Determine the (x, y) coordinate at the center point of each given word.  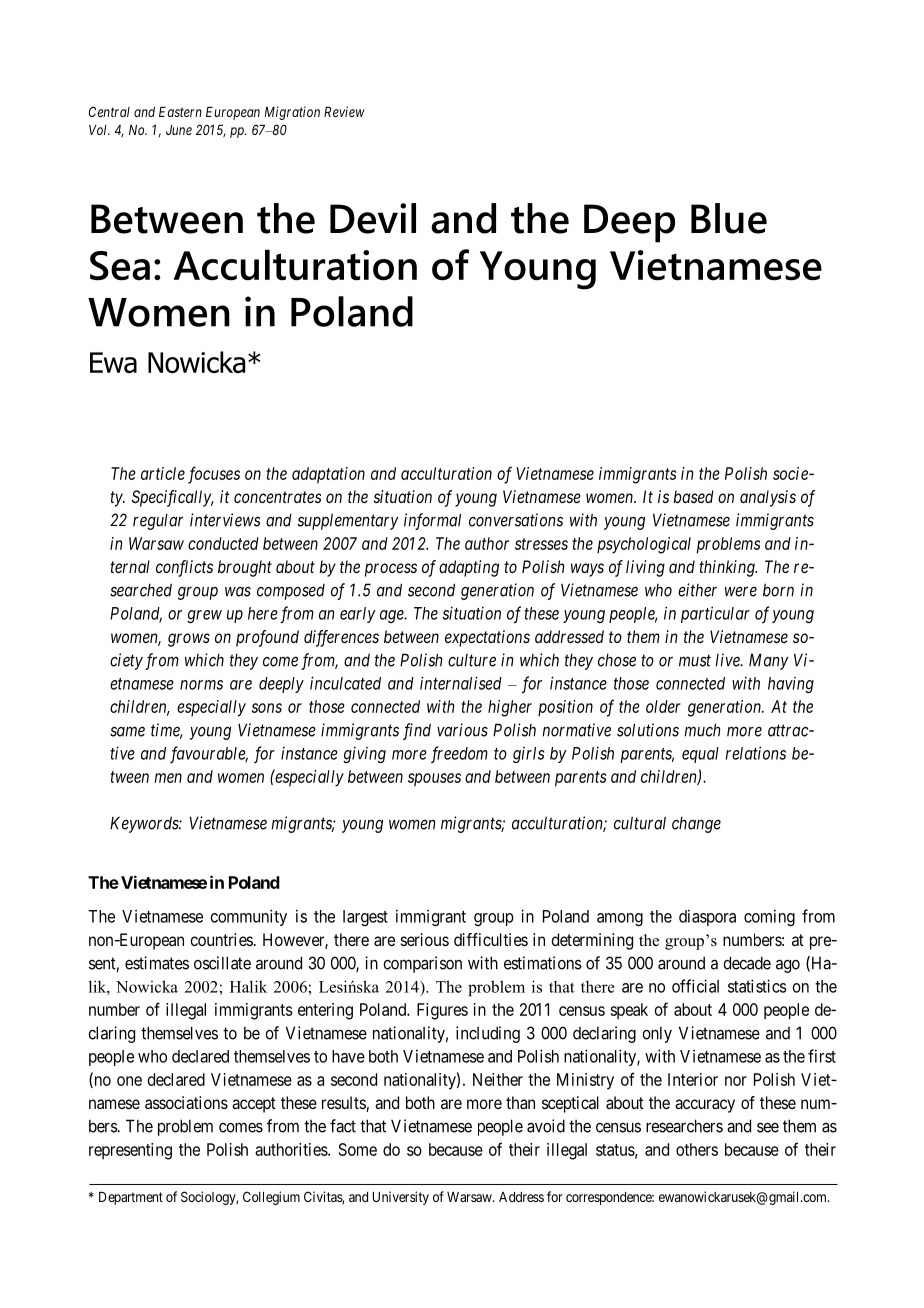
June (179, 130)
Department (131, 1198)
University (401, 1198)
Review (344, 111)
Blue (729, 218)
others (697, 1149)
